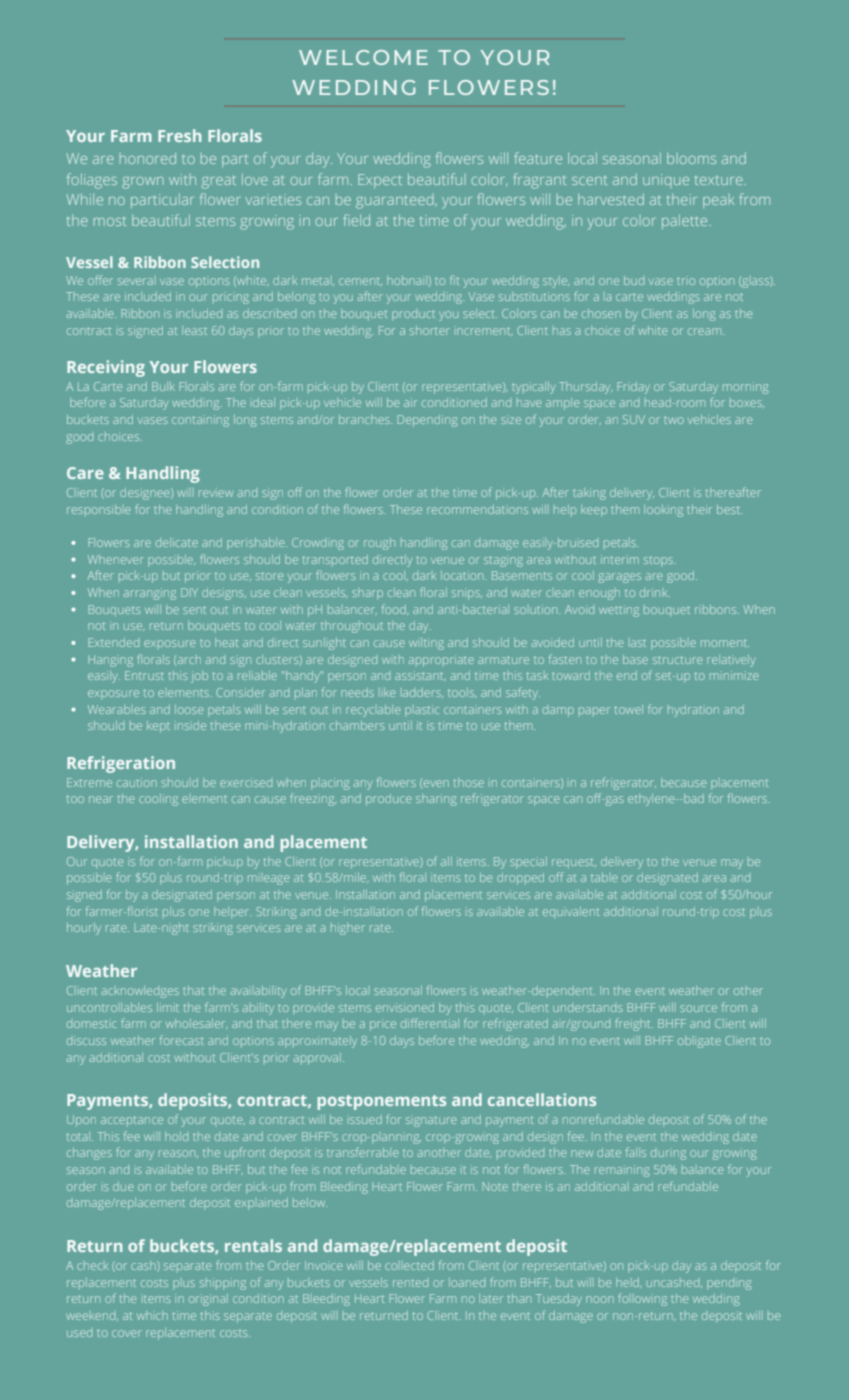 The width and height of the page is (849, 1400). What do you see at coordinates (168, 1007) in the page?
I see `limit` at bounding box center [168, 1007].
